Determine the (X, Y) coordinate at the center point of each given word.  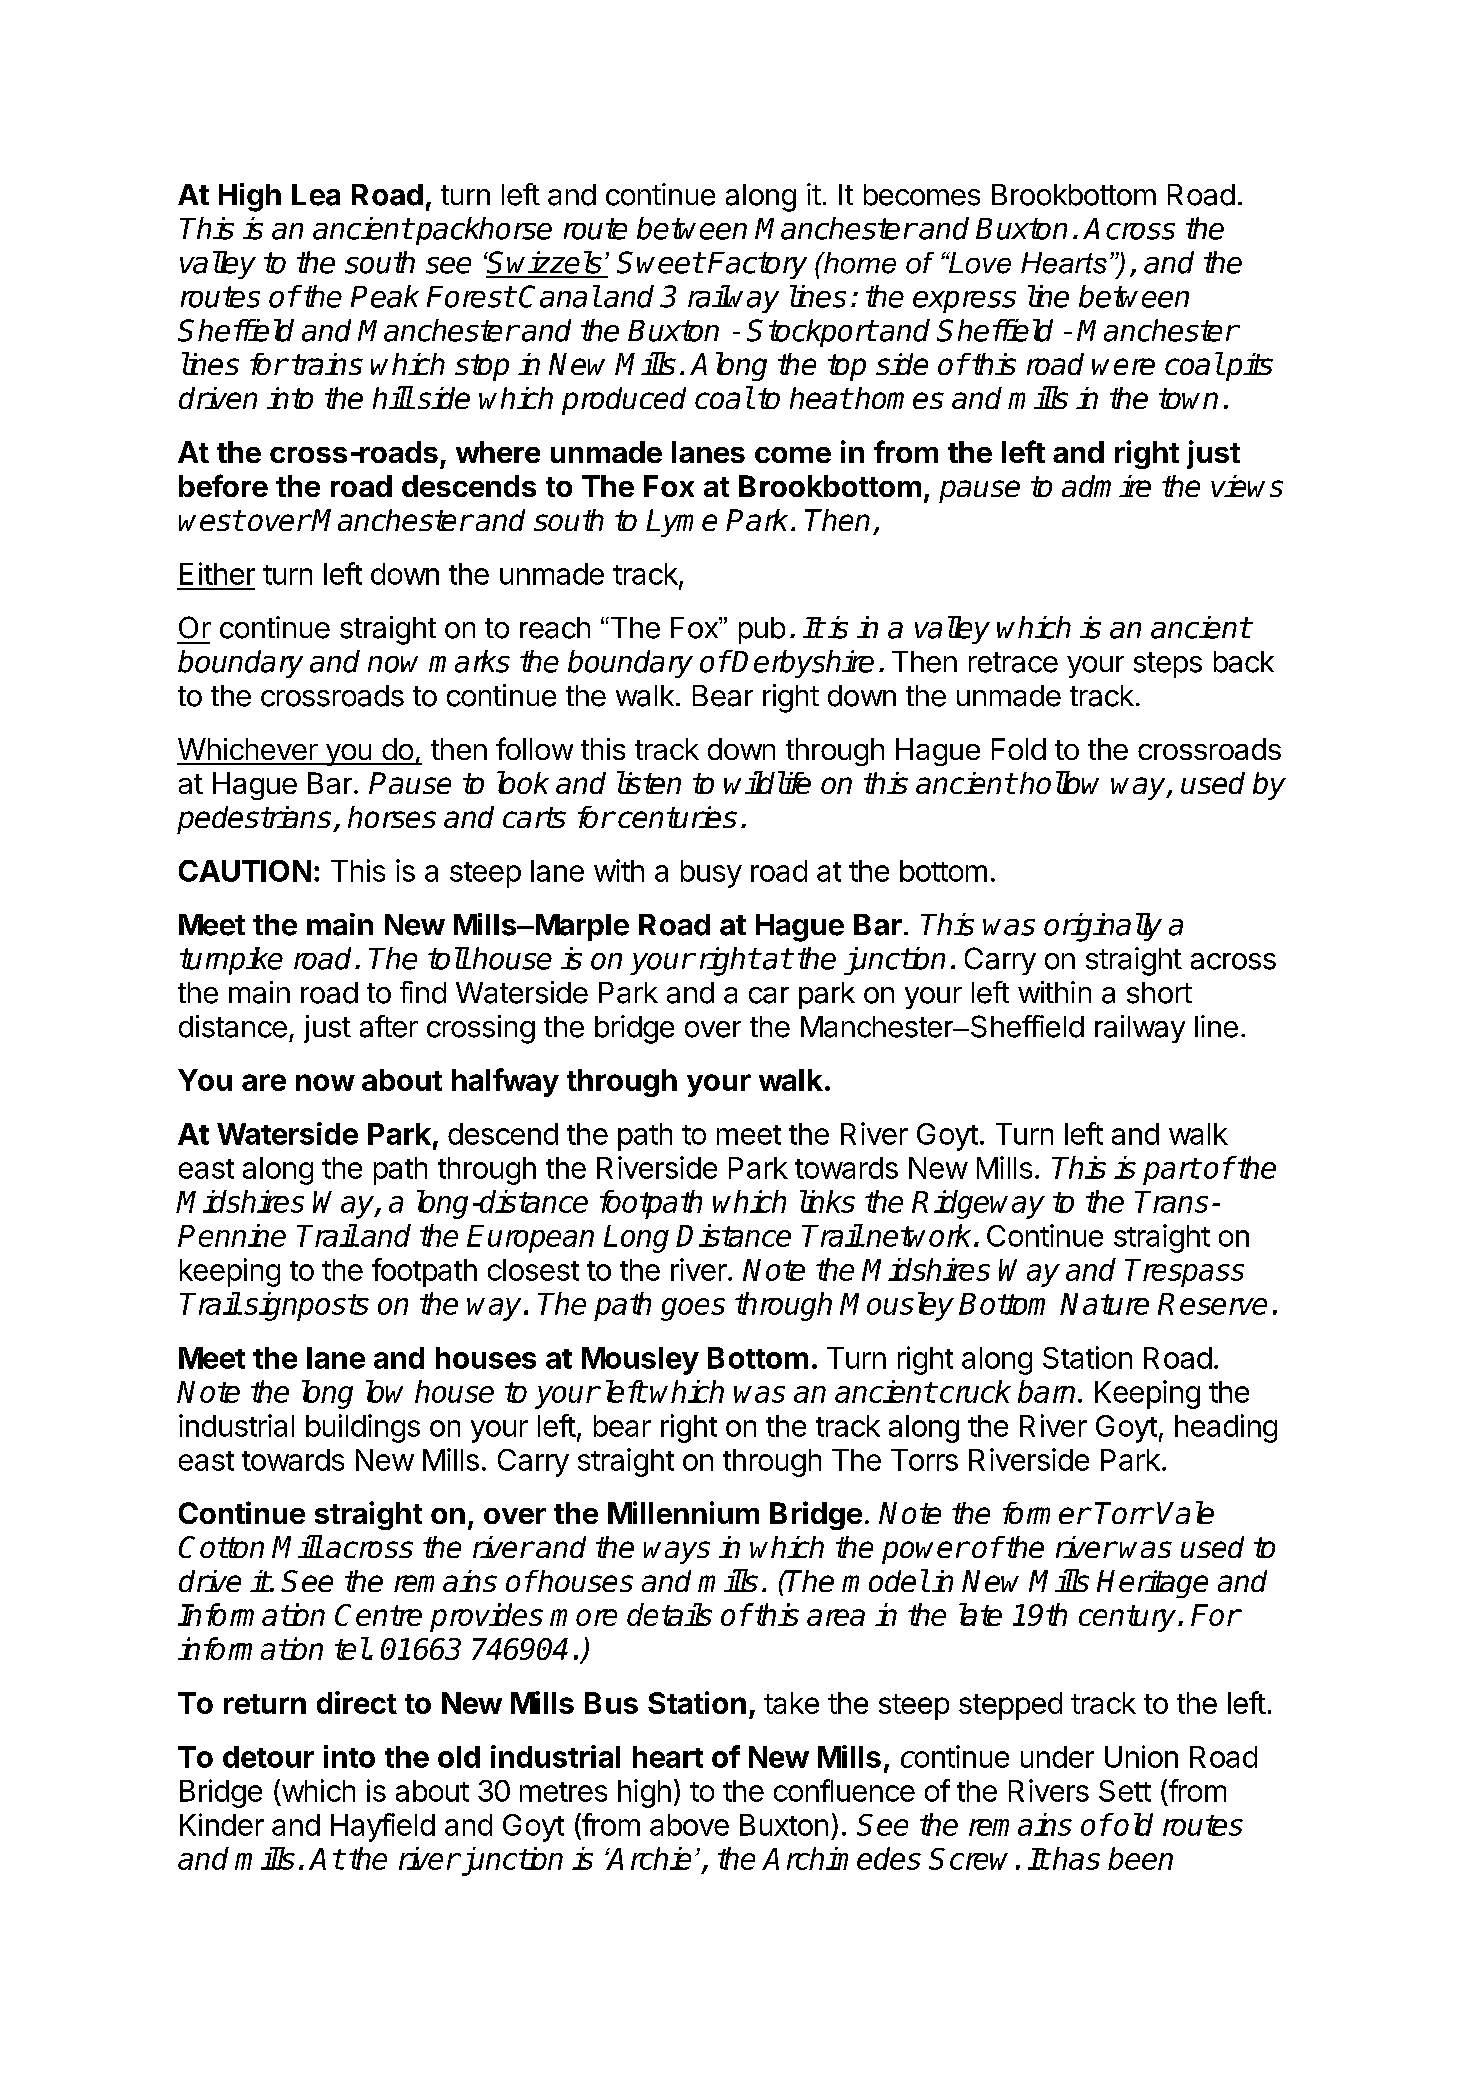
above (689, 1825)
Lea (316, 195)
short (1159, 993)
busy (711, 874)
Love (978, 263)
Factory (757, 265)
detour (268, 1757)
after (389, 1026)
